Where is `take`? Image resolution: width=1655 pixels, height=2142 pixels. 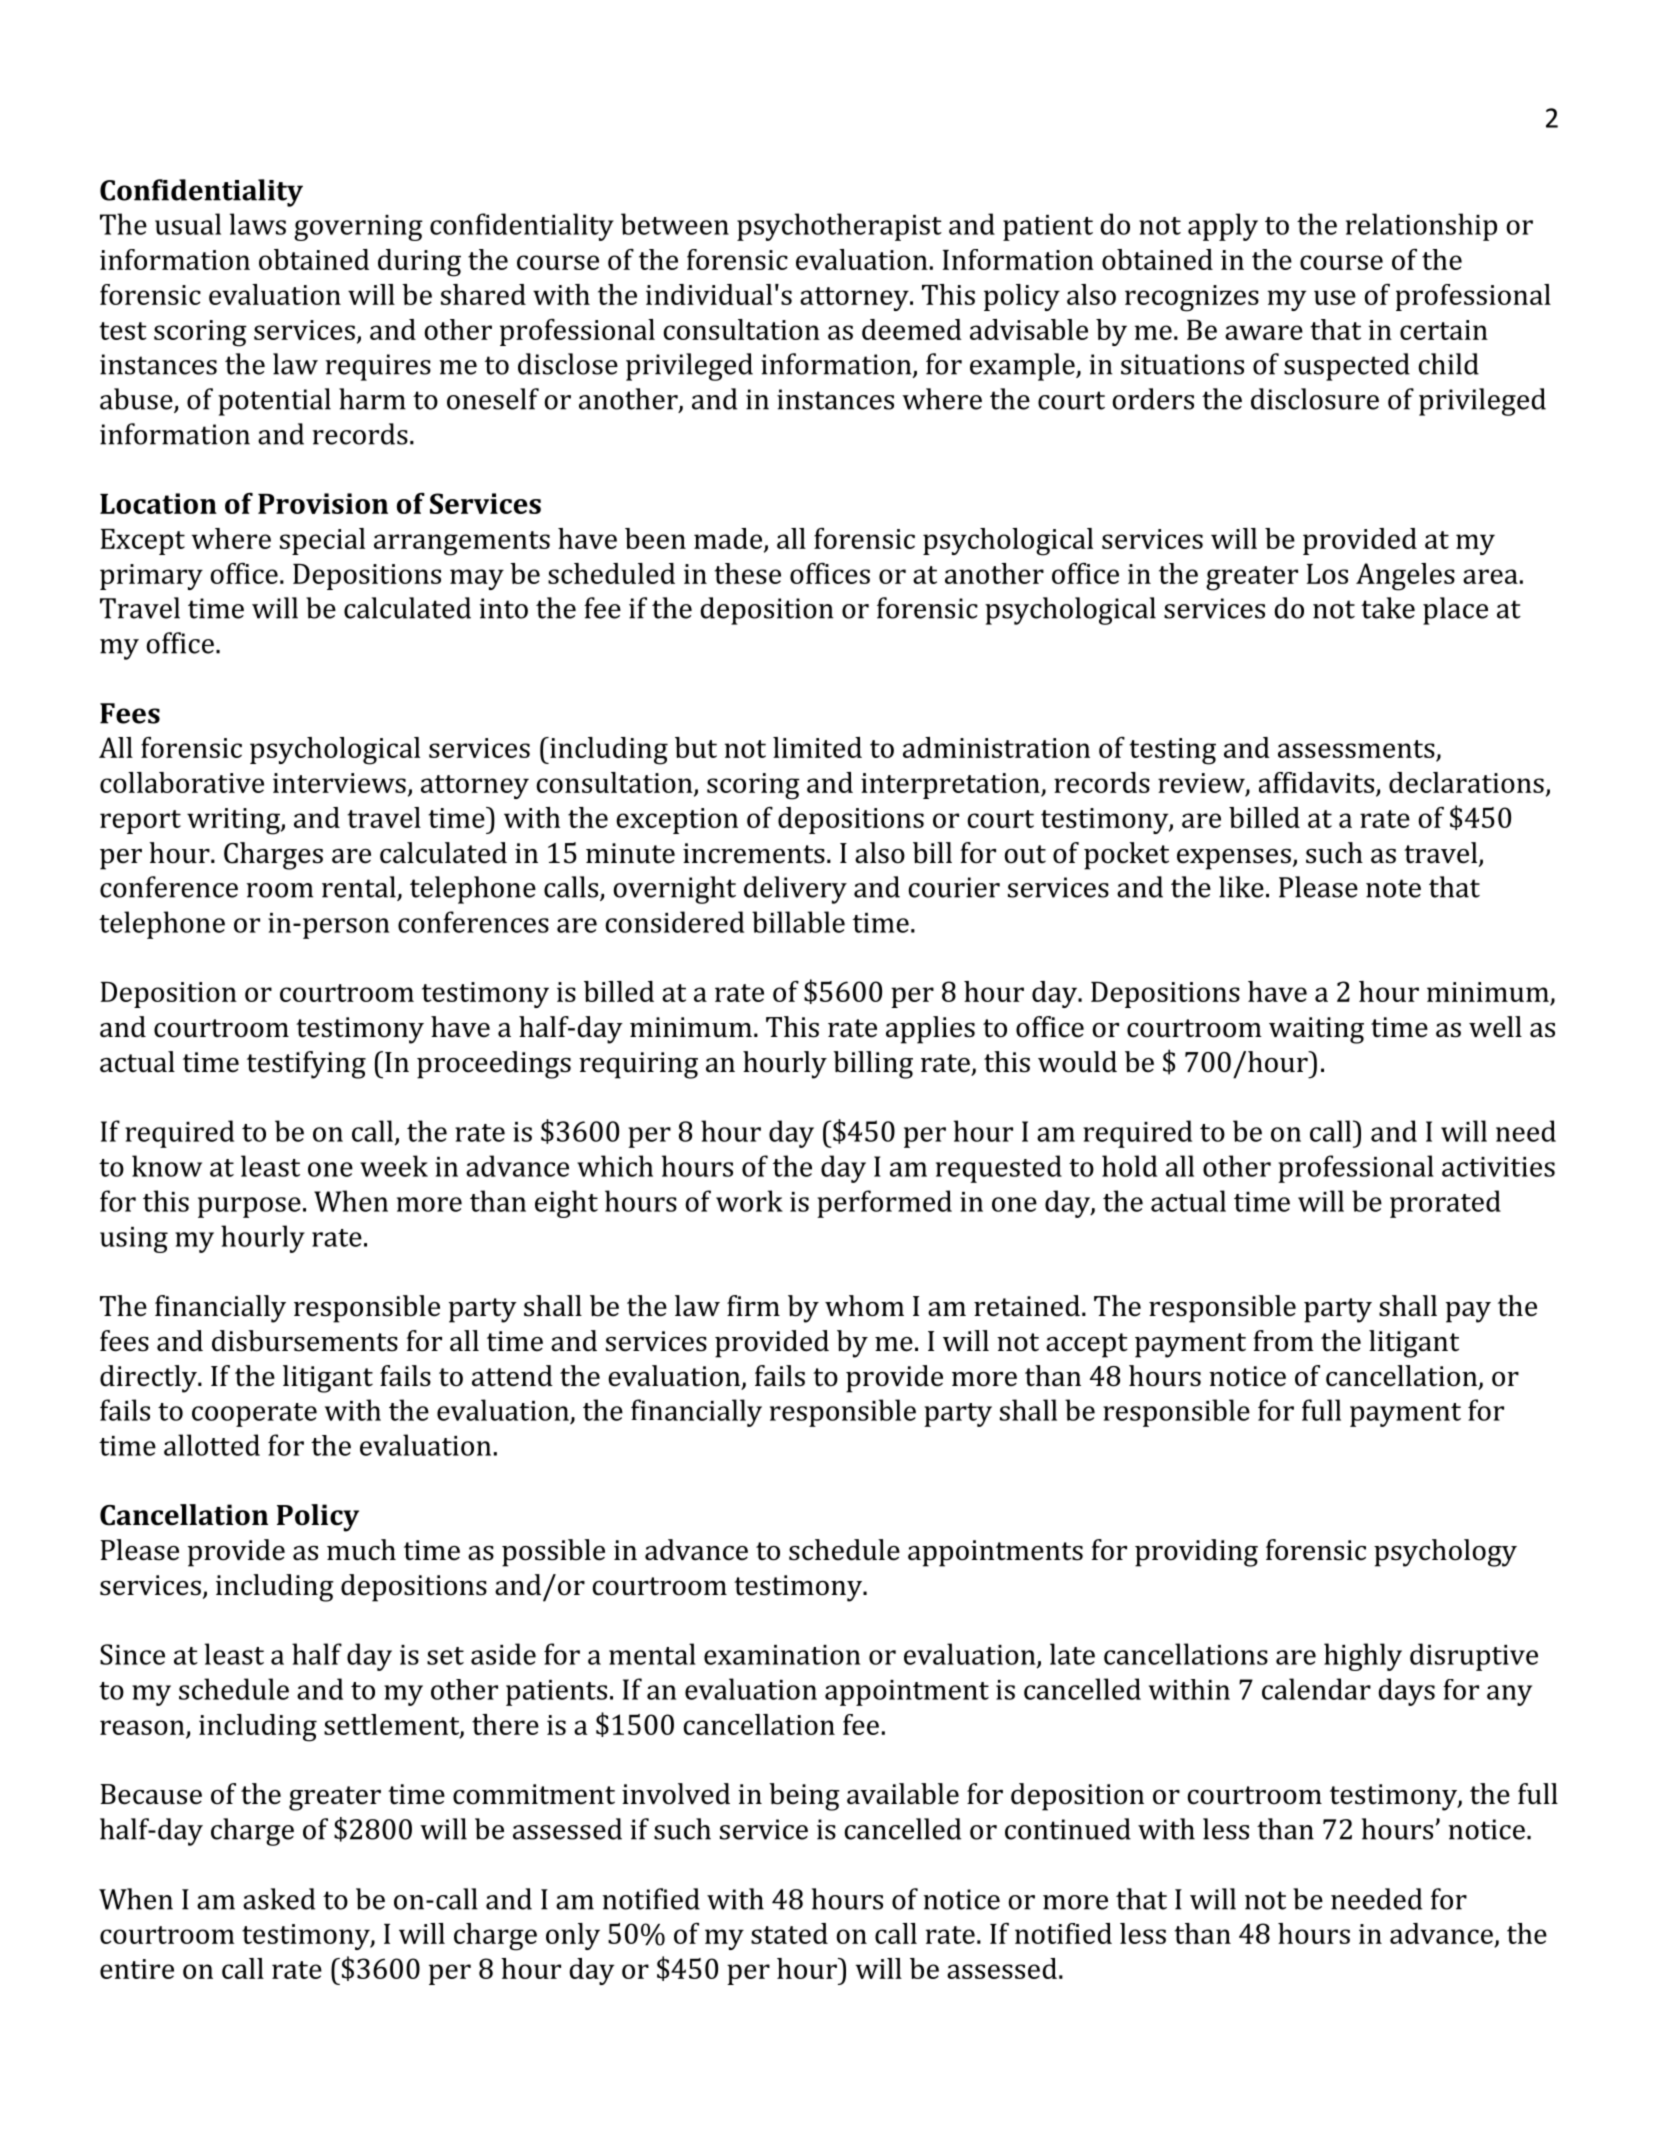 take is located at coordinates (1388, 608).
